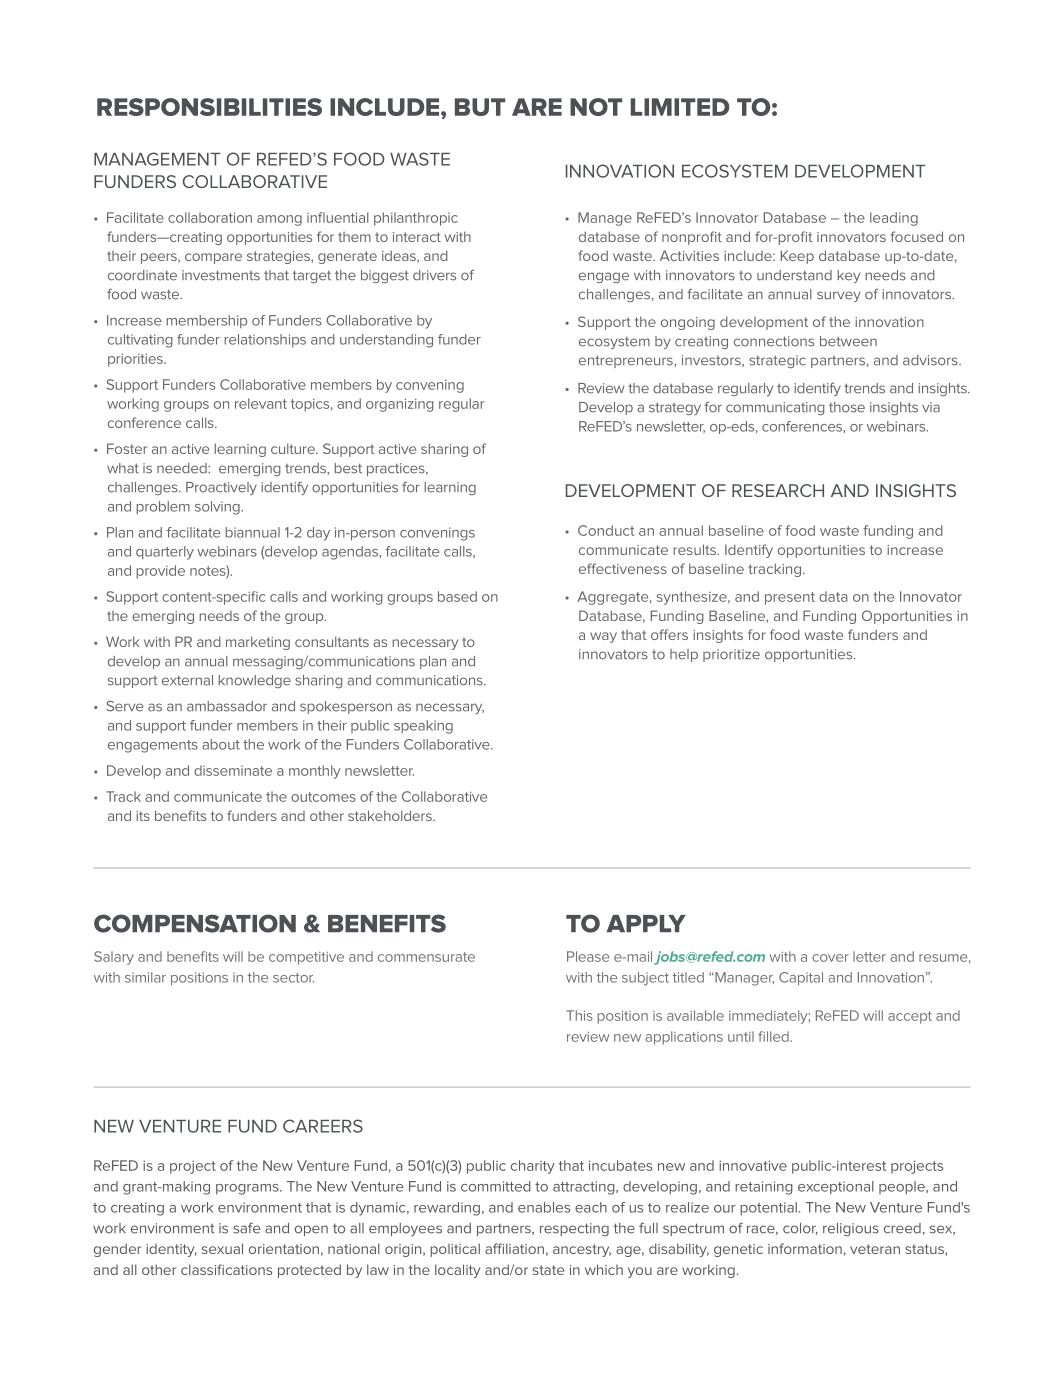 The height and width of the screenshot is (1377, 1064). What do you see at coordinates (222, 1248) in the screenshot?
I see `sexual` at bounding box center [222, 1248].
